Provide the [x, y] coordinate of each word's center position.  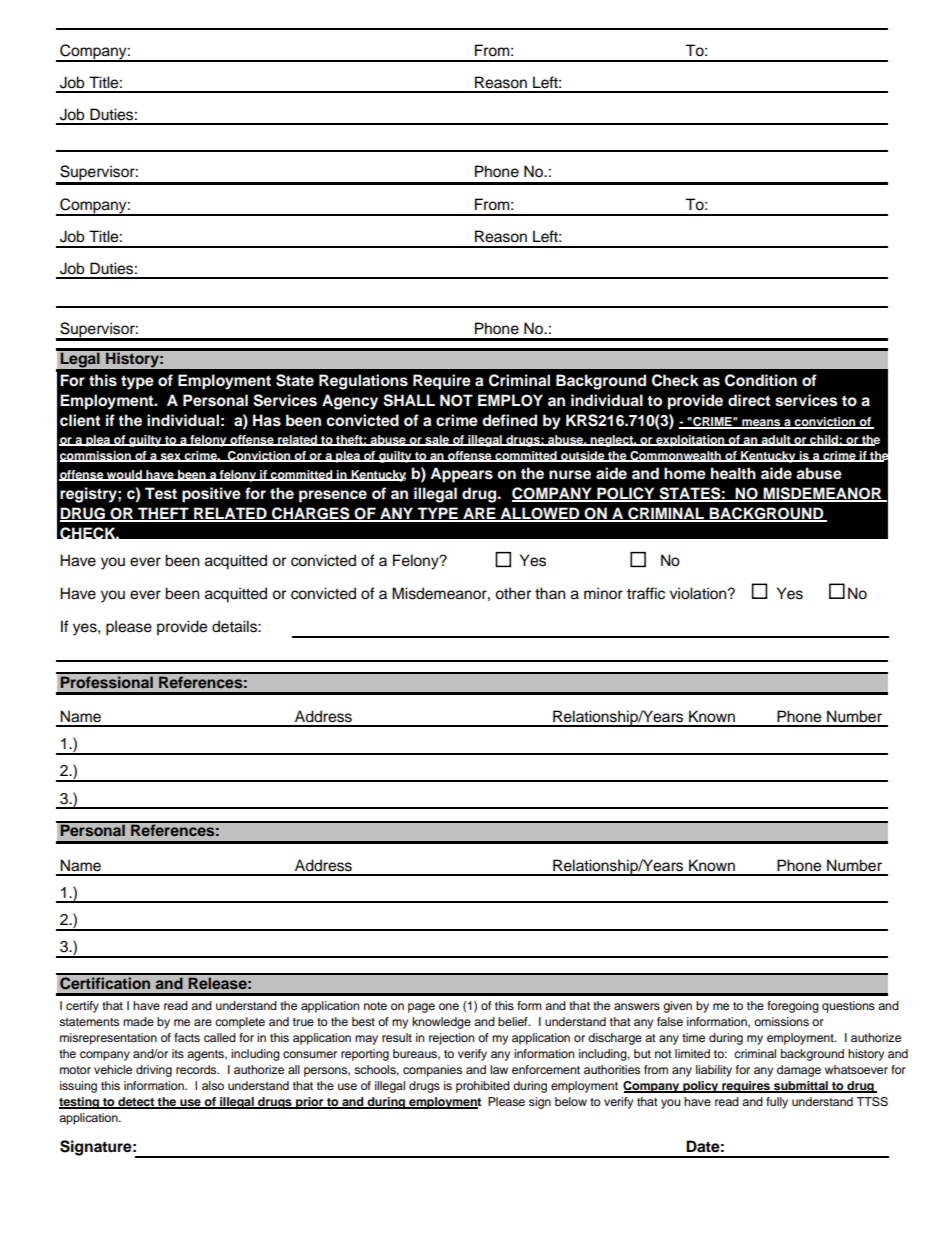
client [80, 420]
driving [154, 1071]
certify [82, 1007]
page [421, 1008]
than [550, 593]
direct [749, 400]
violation [699, 593]
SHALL [409, 400]
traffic [646, 593]
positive [211, 495]
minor [603, 593]
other [513, 593]
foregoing [793, 1007]
